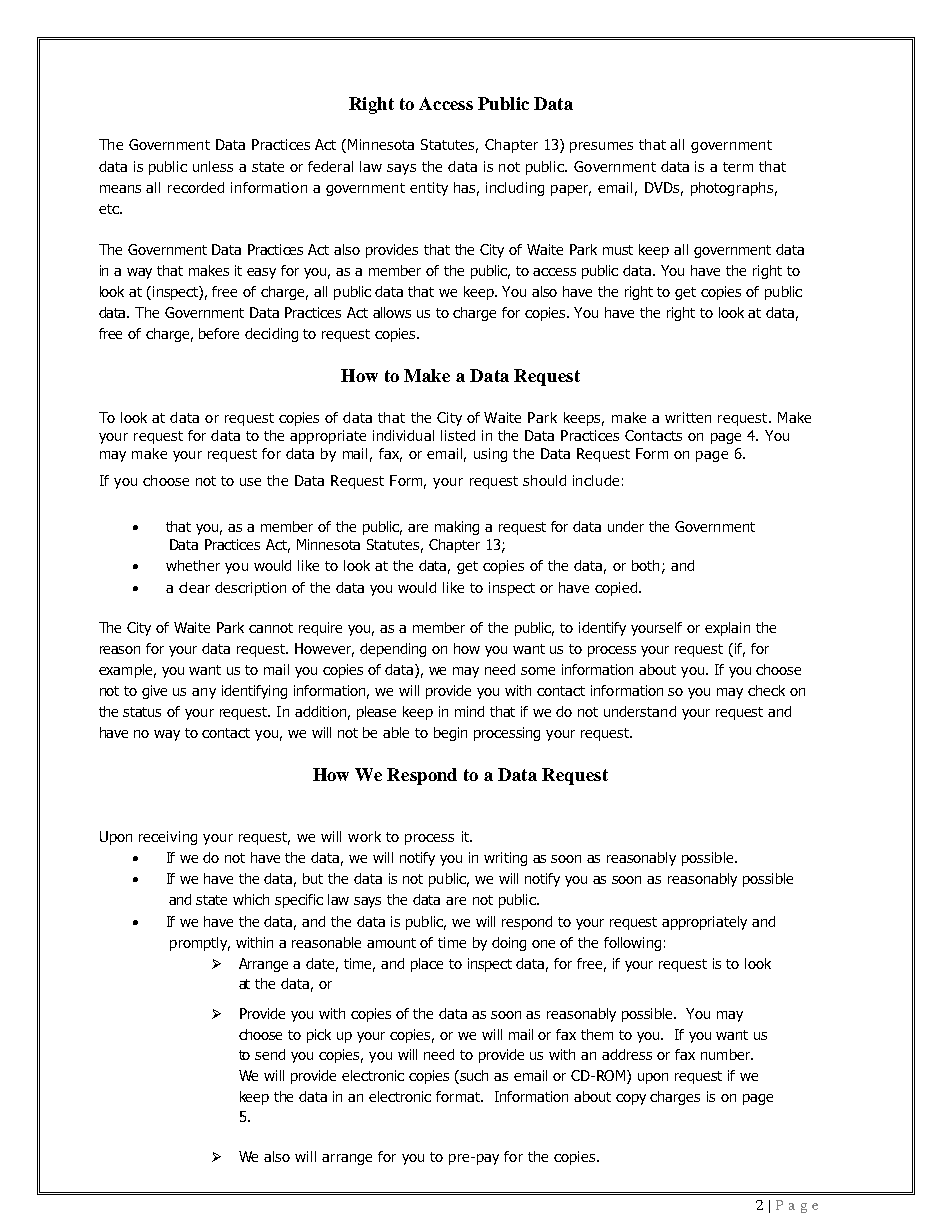 Image resolution: width=952 pixels, height=1232 pixels. Describe the element at coordinates (726, 1054) in the screenshot. I see `number` at that location.
